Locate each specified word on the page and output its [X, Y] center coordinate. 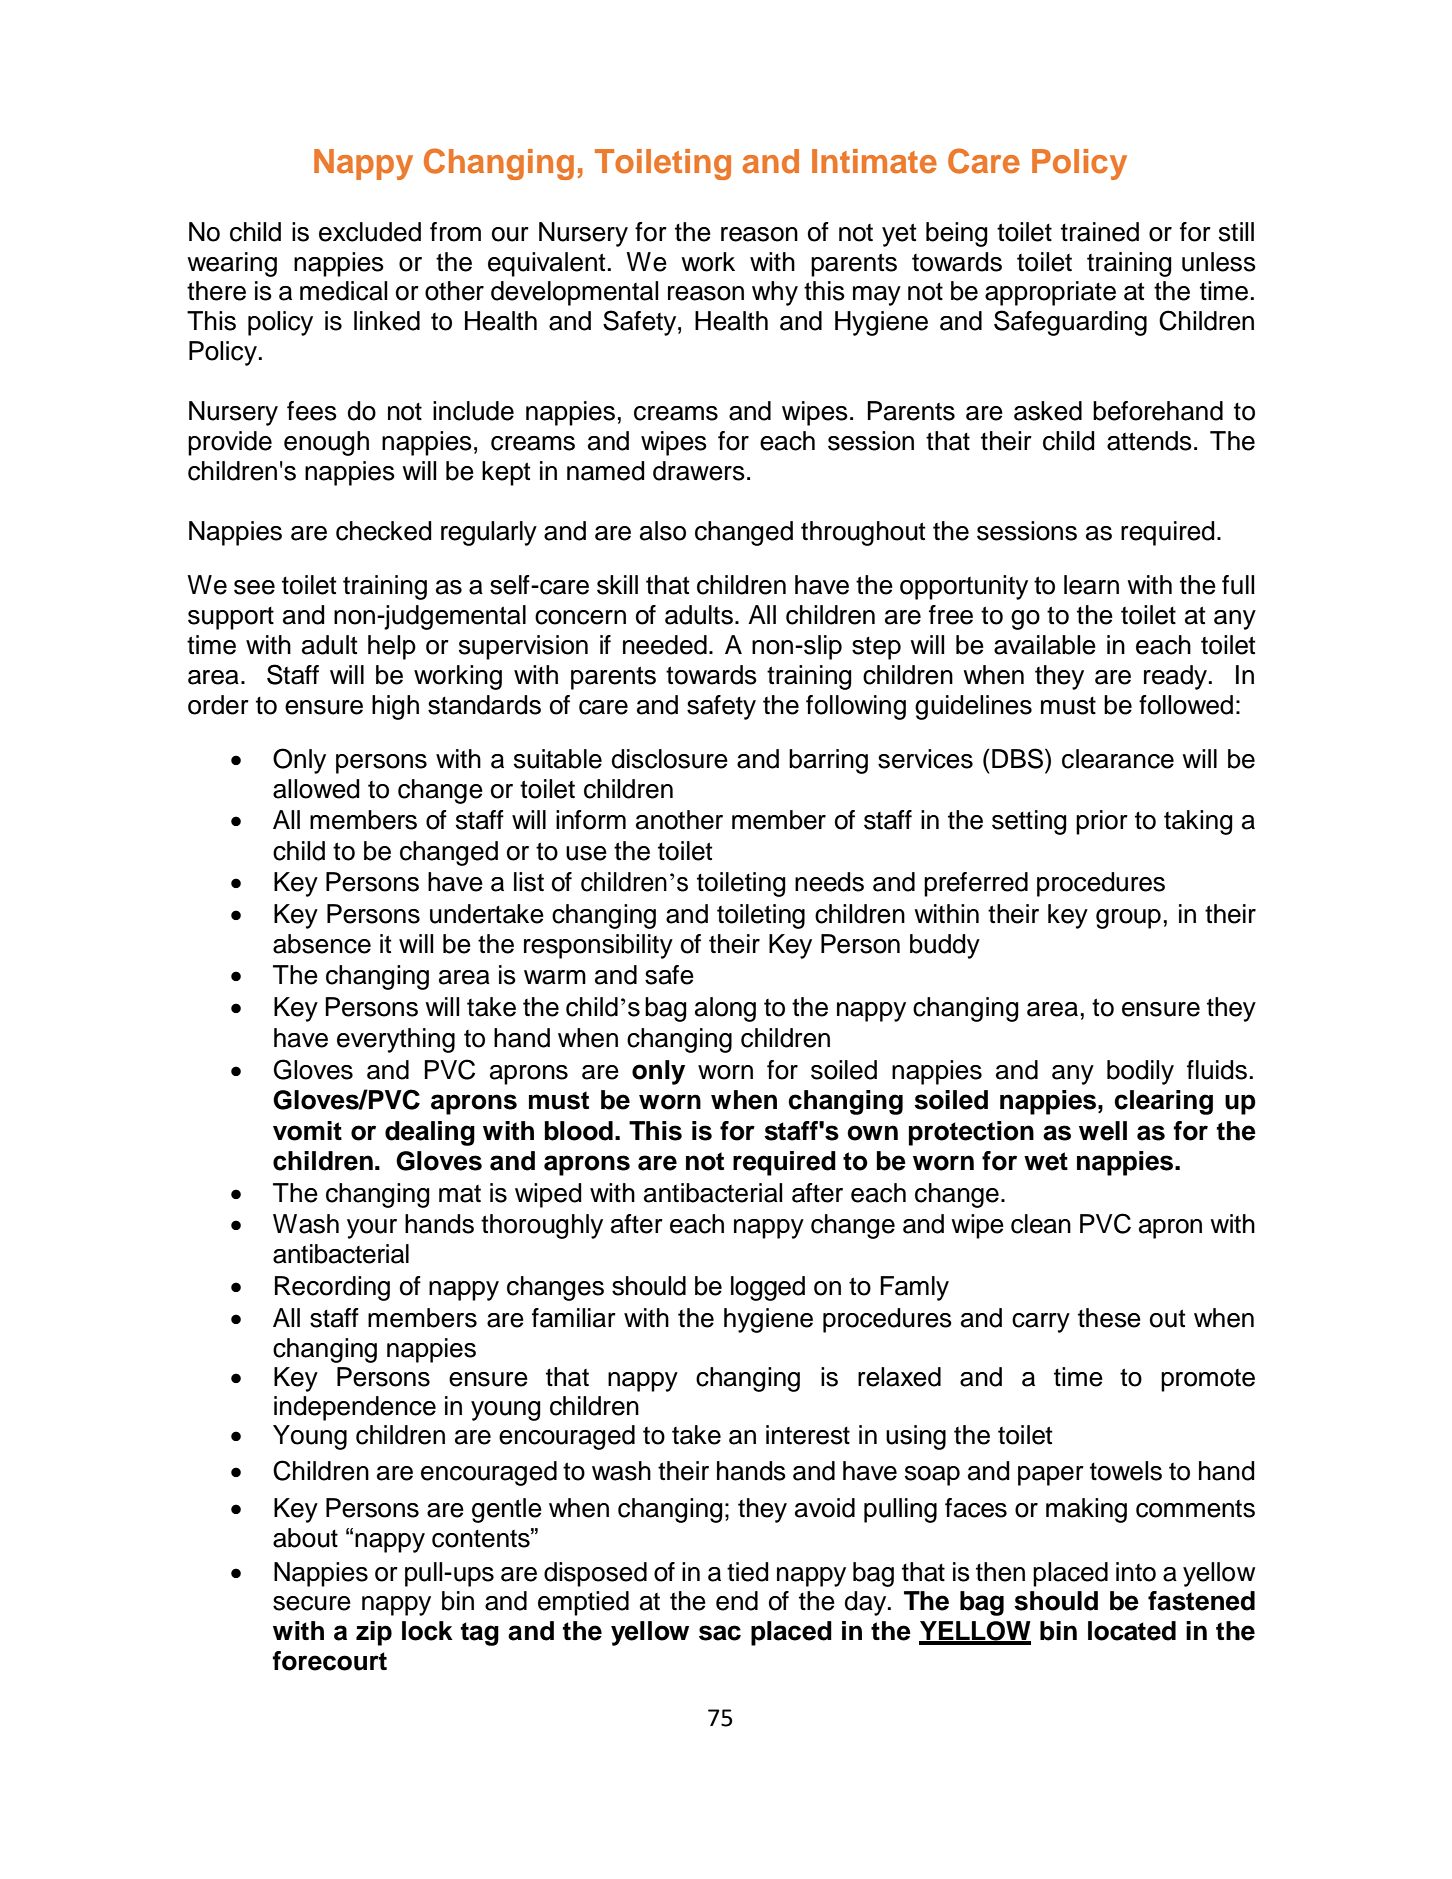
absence [322, 944]
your [372, 1229]
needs [829, 882]
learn [1091, 585]
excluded [370, 232]
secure [312, 1603]
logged [768, 1288]
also [663, 531]
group [1128, 919]
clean [1041, 1224]
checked [384, 531]
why [775, 293]
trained [1100, 232]
